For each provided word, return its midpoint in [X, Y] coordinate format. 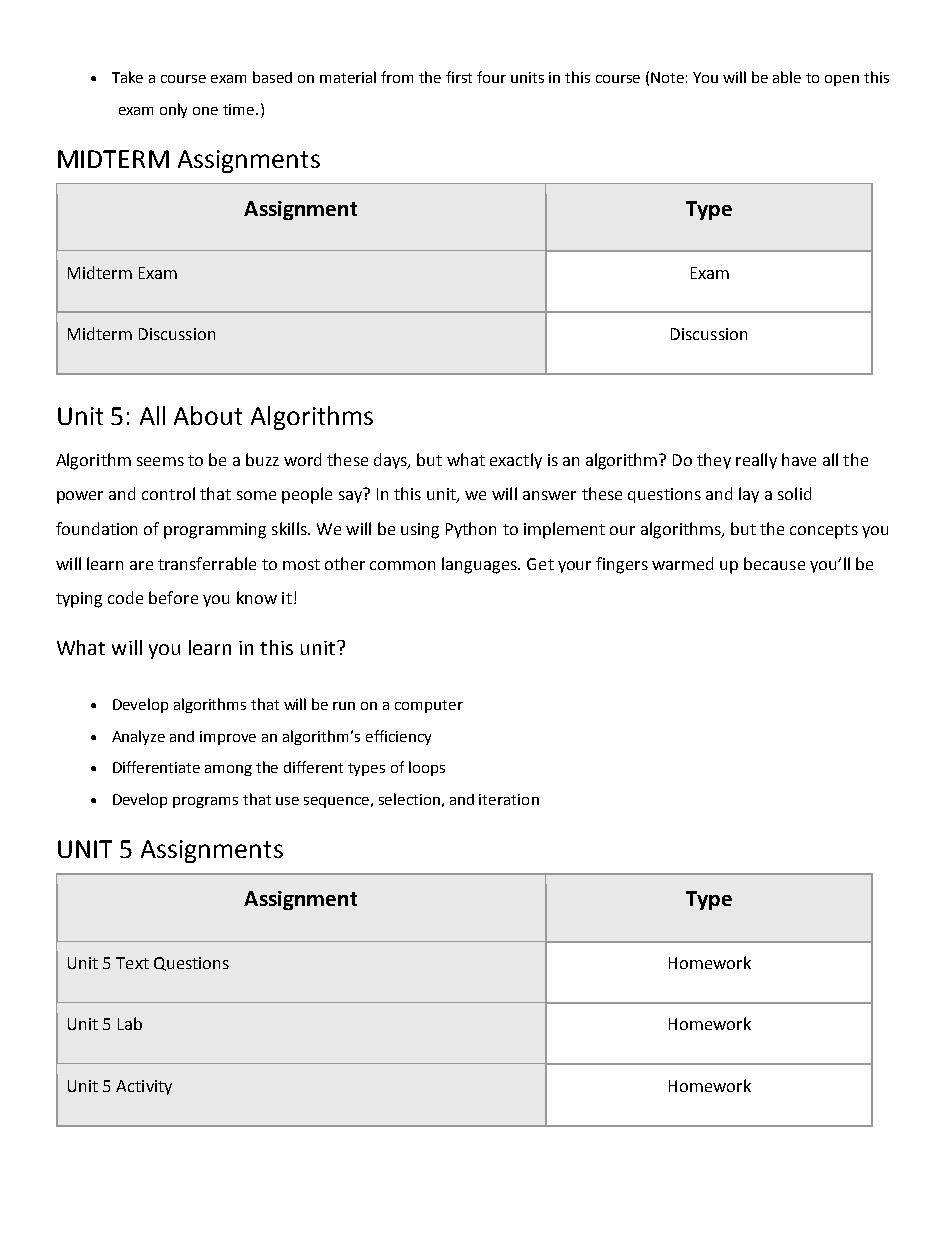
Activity [144, 1087]
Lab [130, 1023]
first [459, 77]
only [173, 110]
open [842, 80]
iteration [509, 799]
